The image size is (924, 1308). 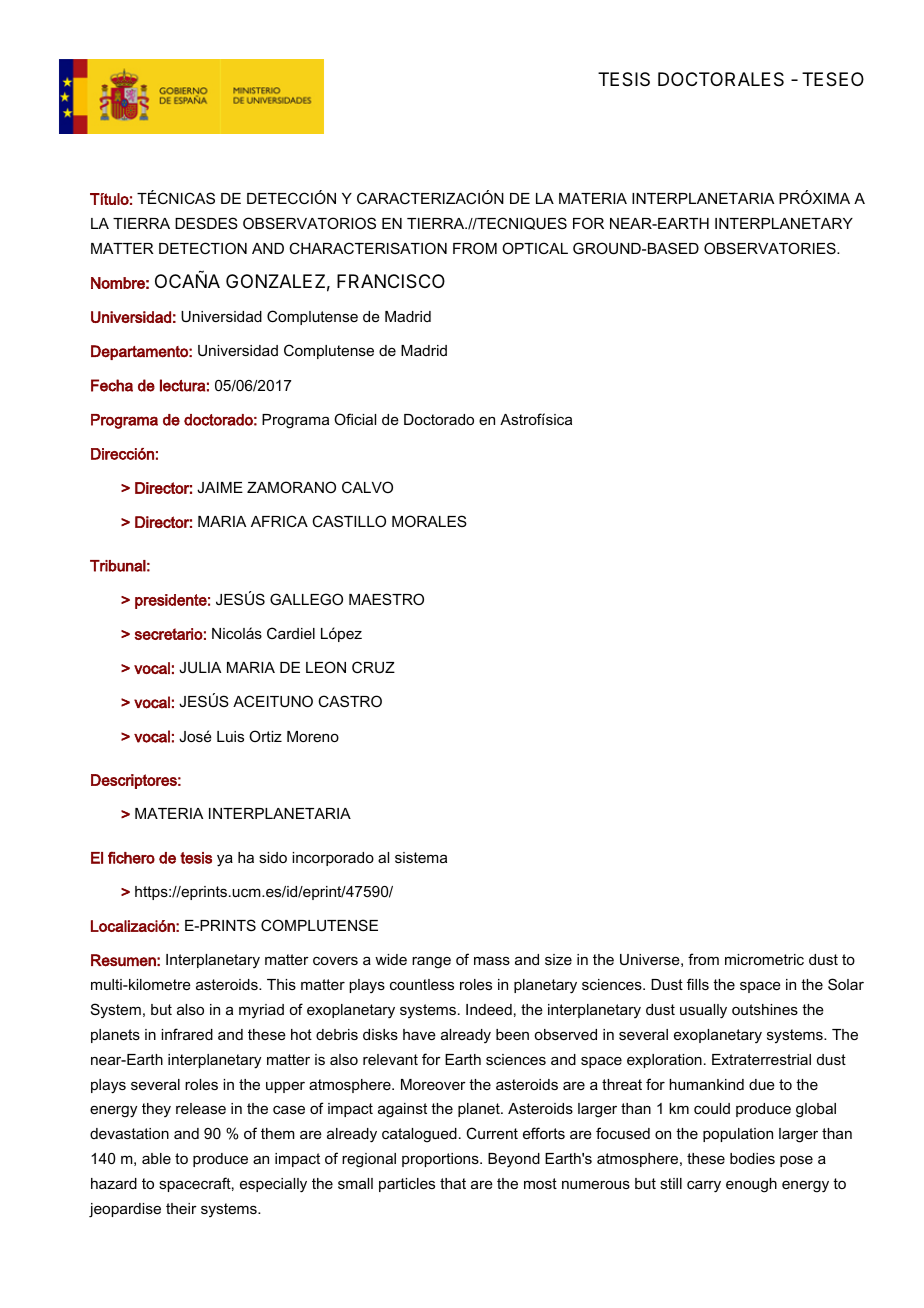 What do you see at coordinates (350, 701) in the page?
I see `CASTRO` at bounding box center [350, 701].
